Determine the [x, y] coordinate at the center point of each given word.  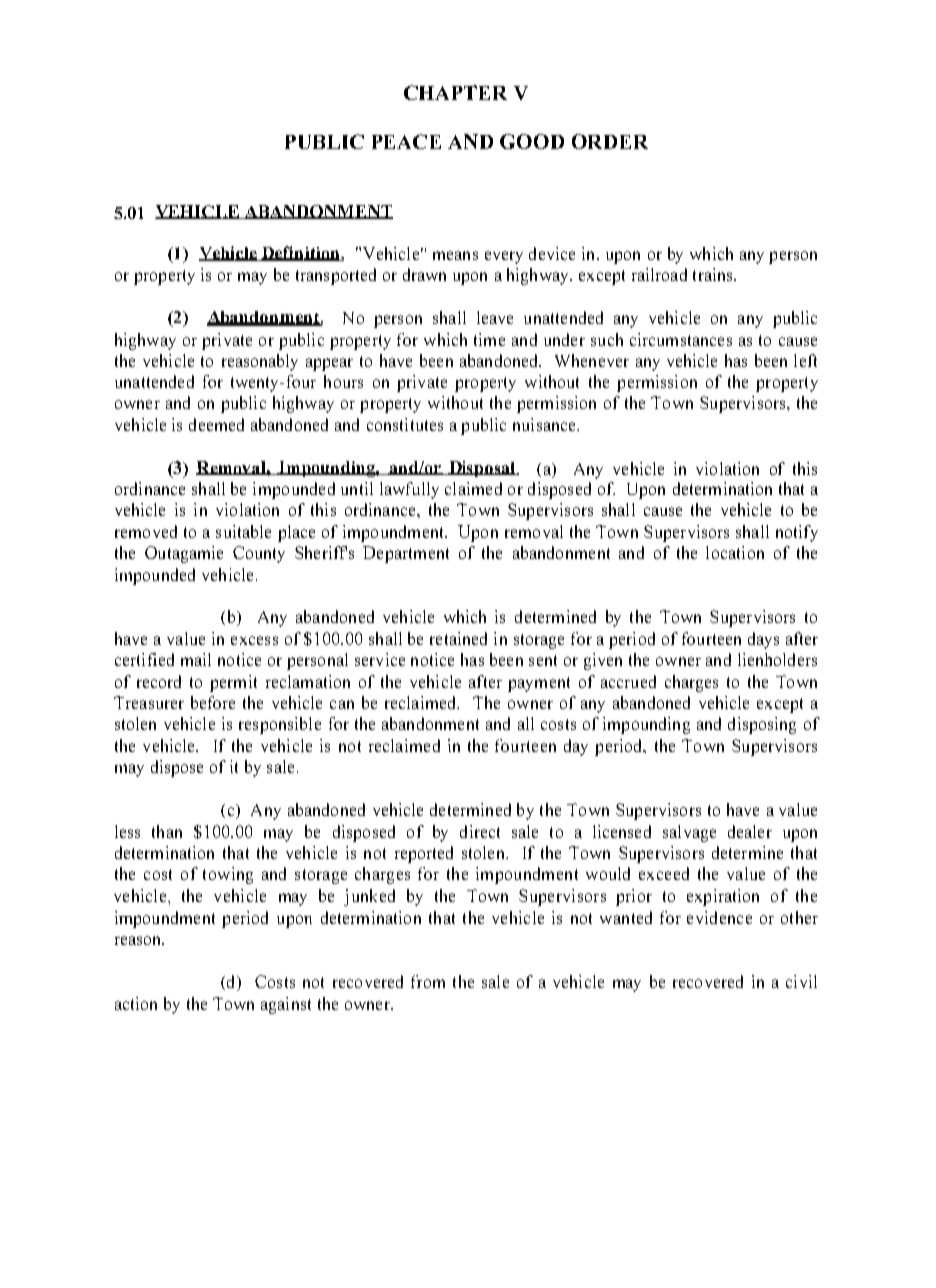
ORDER [610, 141]
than [167, 831]
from [428, 981]
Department [406, 554]
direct [480, 831]
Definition [300, 253]
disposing [762, 725]
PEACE [406, 141]
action [136, 1003]
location [735, 552]
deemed [216, 424]
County [259, 554]
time [489, 339]
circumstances [681, 339]
